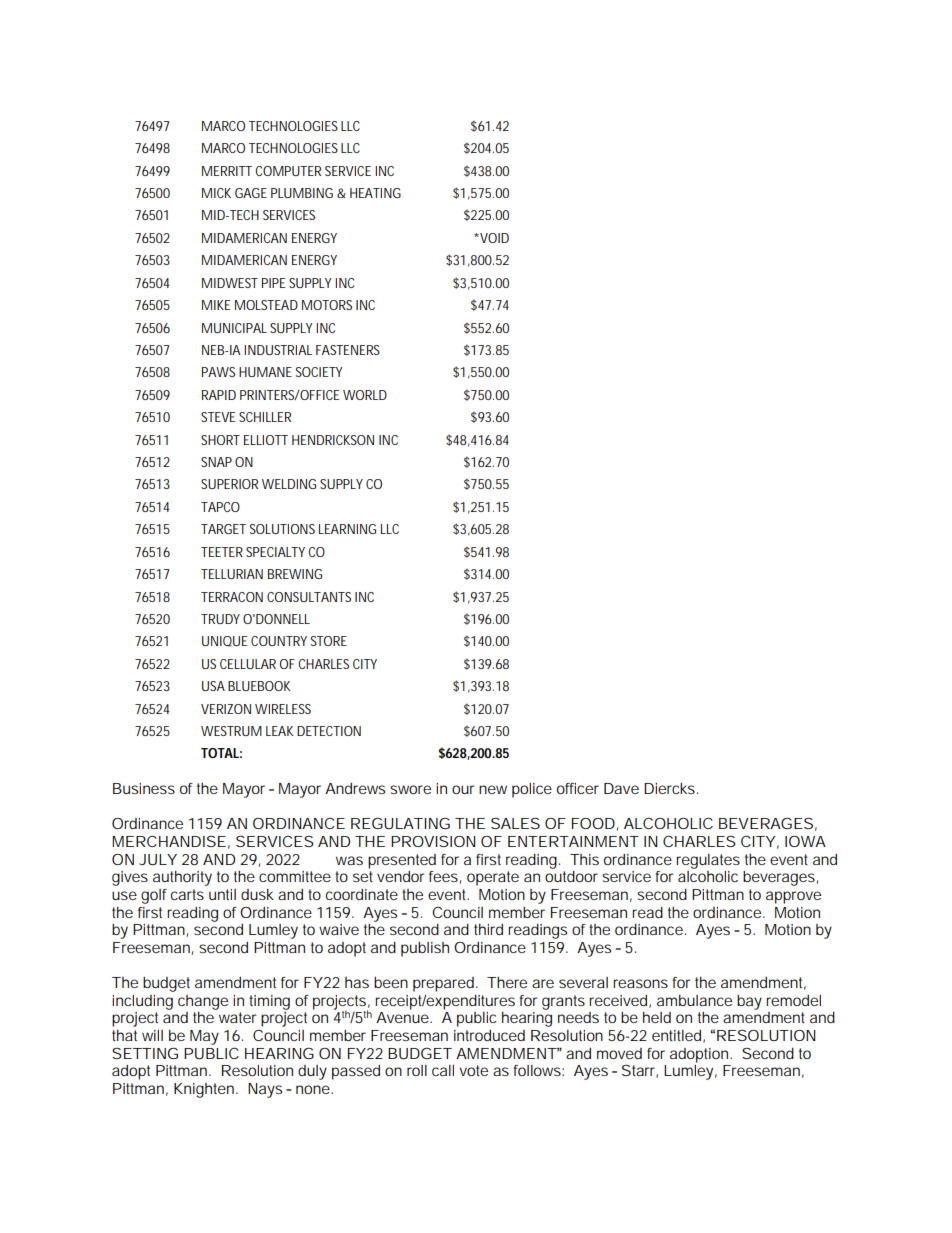  I want to click on PROVISION, so click(433, 841).
